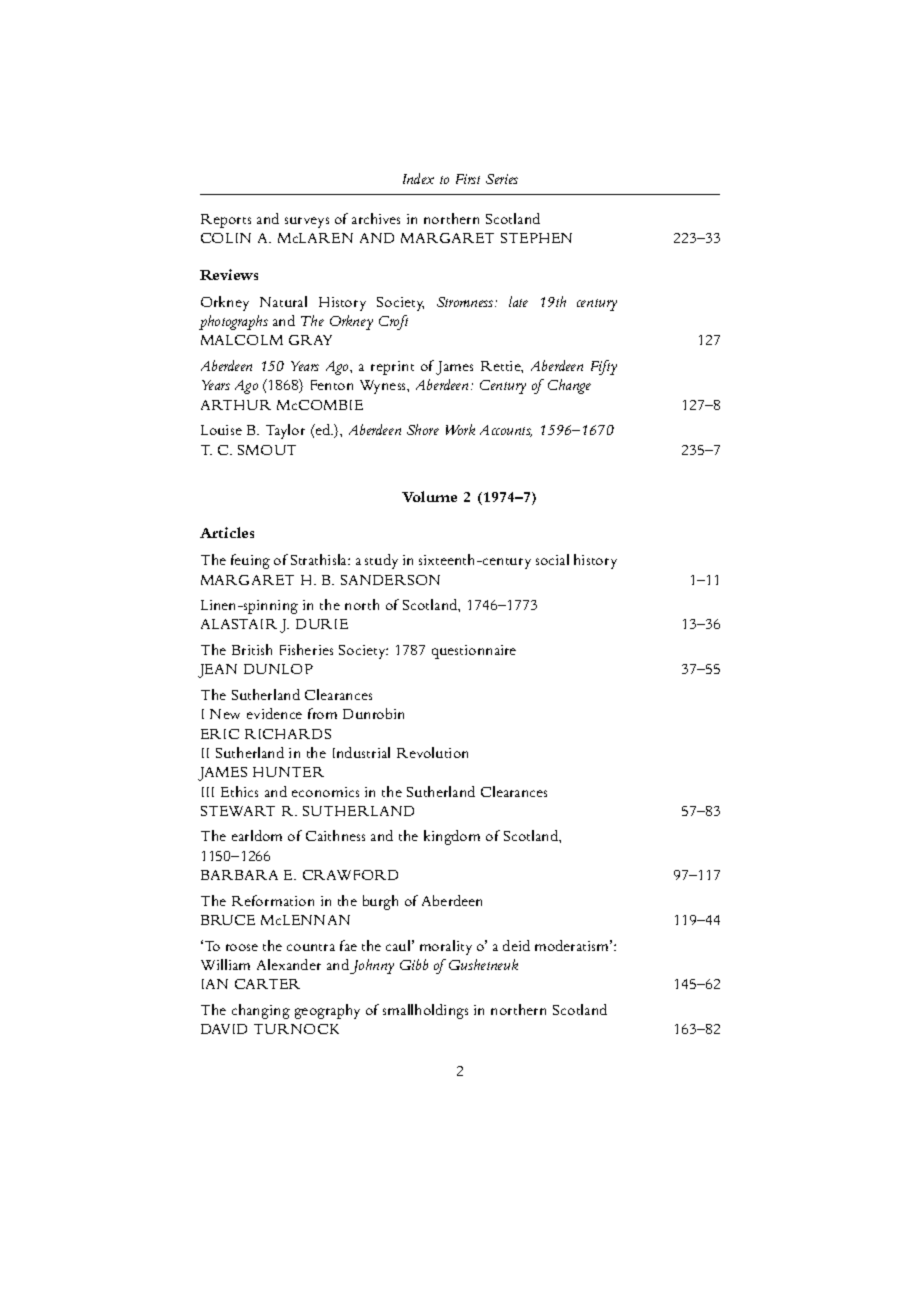 The width and height of the screenshot is (924, 1308). What do you see at coordinates (552, 559) in the screenshot?
I see `social` at bounding box center [552, 559].
